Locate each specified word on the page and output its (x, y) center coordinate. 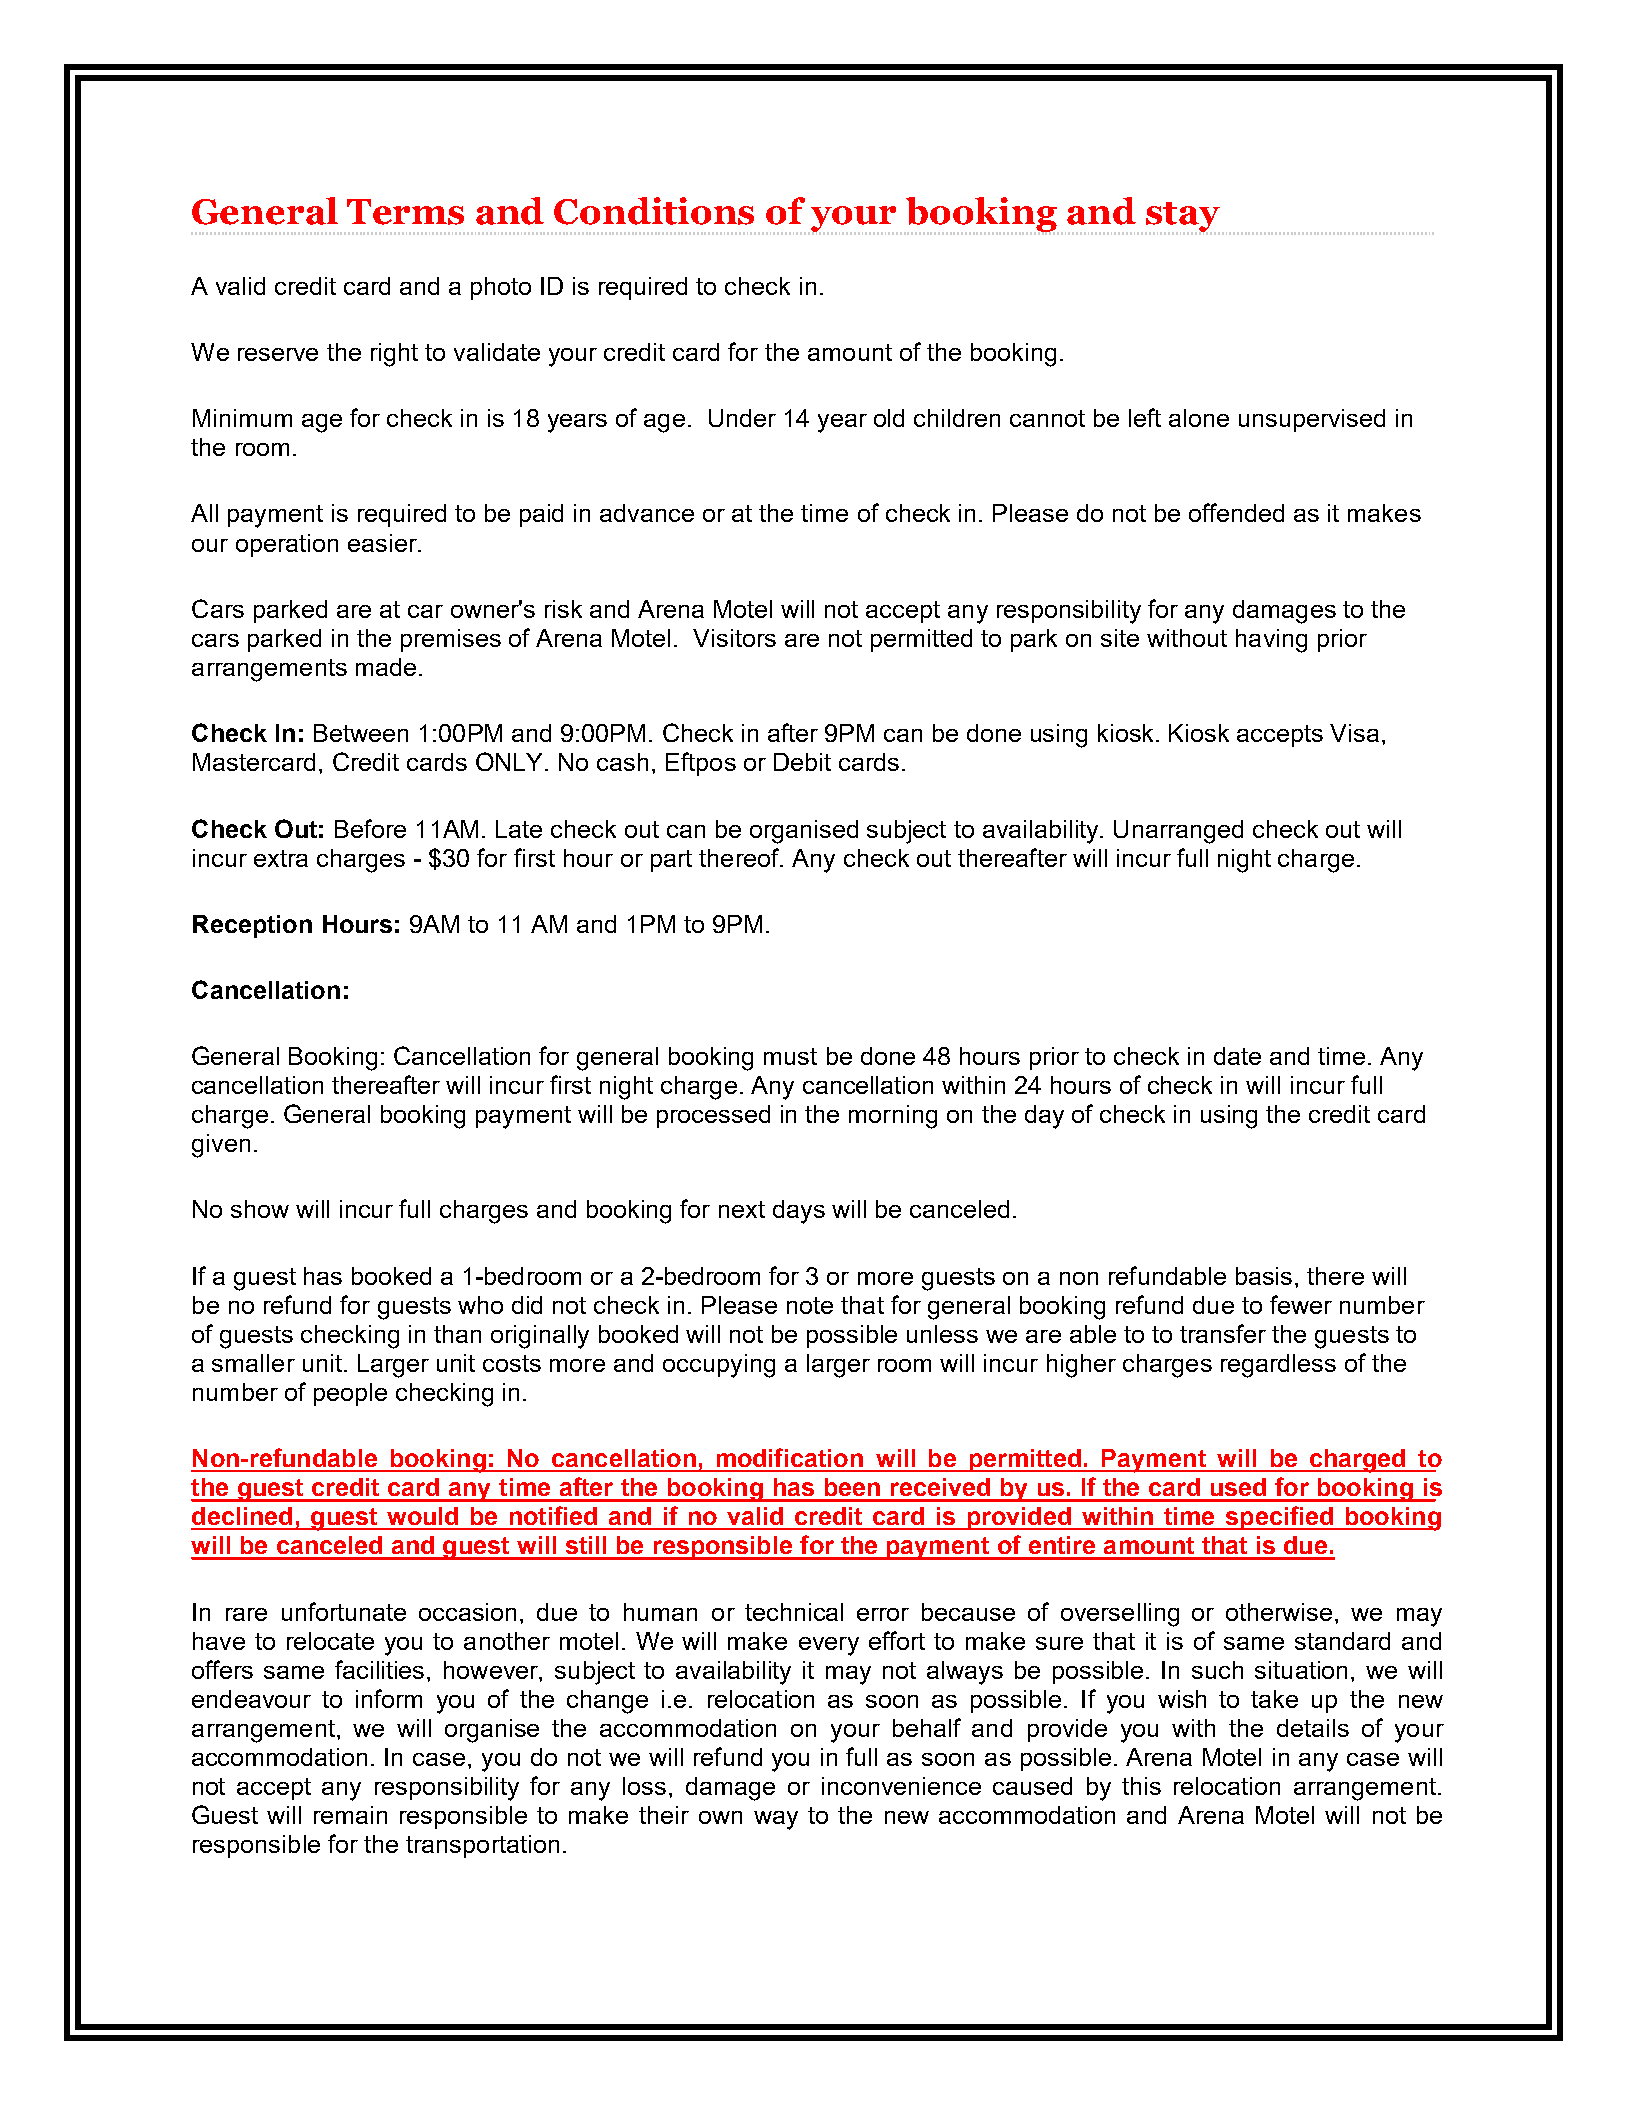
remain (350, 1815)
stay (1182, 218)
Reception (252, 926)
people (350, 1394)
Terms (405, 212)
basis (1264, 1276)
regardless (1278, 1366)
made (386, 667)
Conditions (654, 211)
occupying (719, 1366)
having (1271, 641)
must (790, 1056)
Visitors (734, 638)
